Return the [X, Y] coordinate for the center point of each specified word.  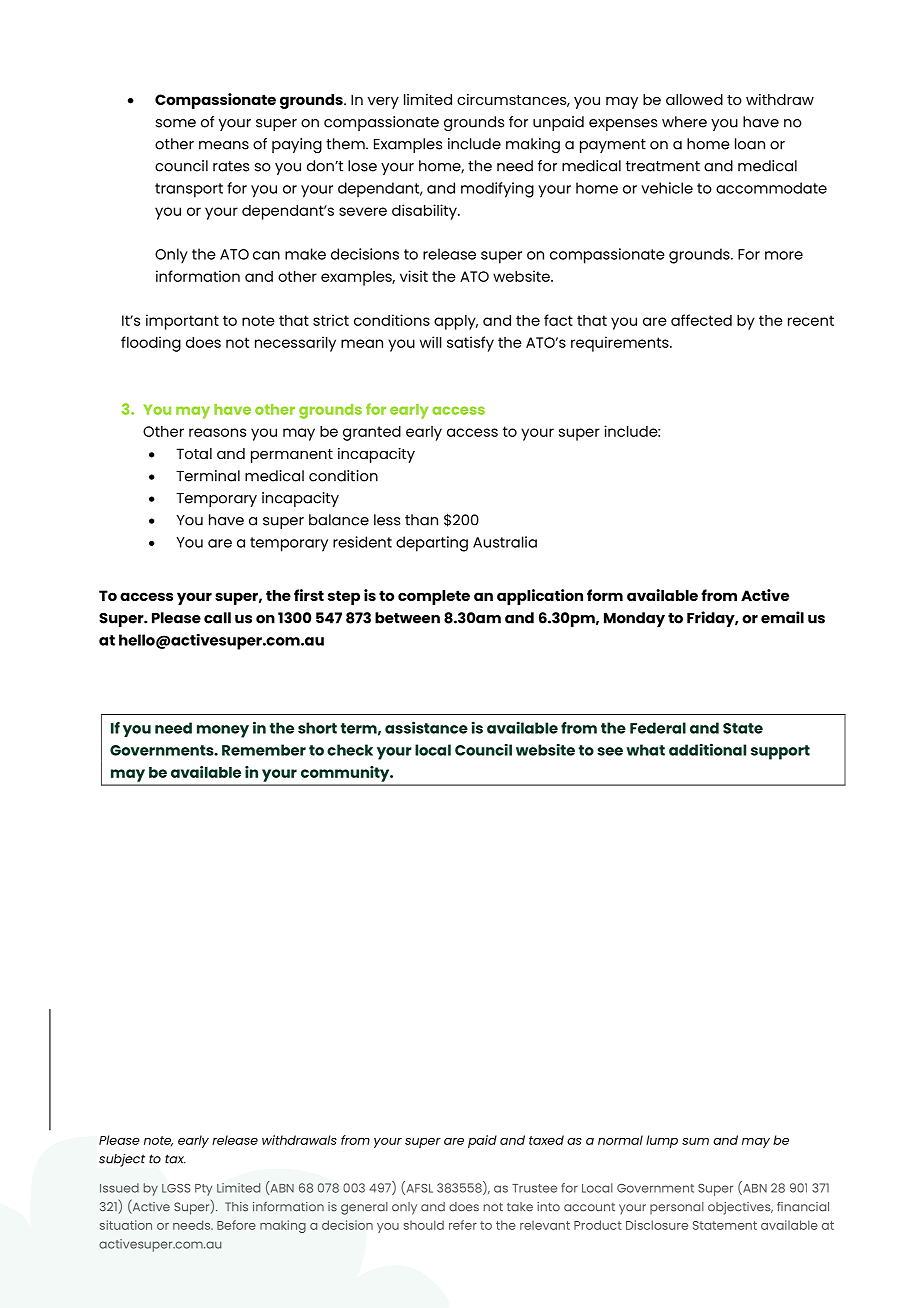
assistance [426, 727]
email [782, 617]
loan [750, 144]
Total [194, 453]
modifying [497, 190]
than [421, 520]
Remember [264, 750]
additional [707, 749]
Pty [203, 1190]
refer [463, 1225]
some [176, 123]
